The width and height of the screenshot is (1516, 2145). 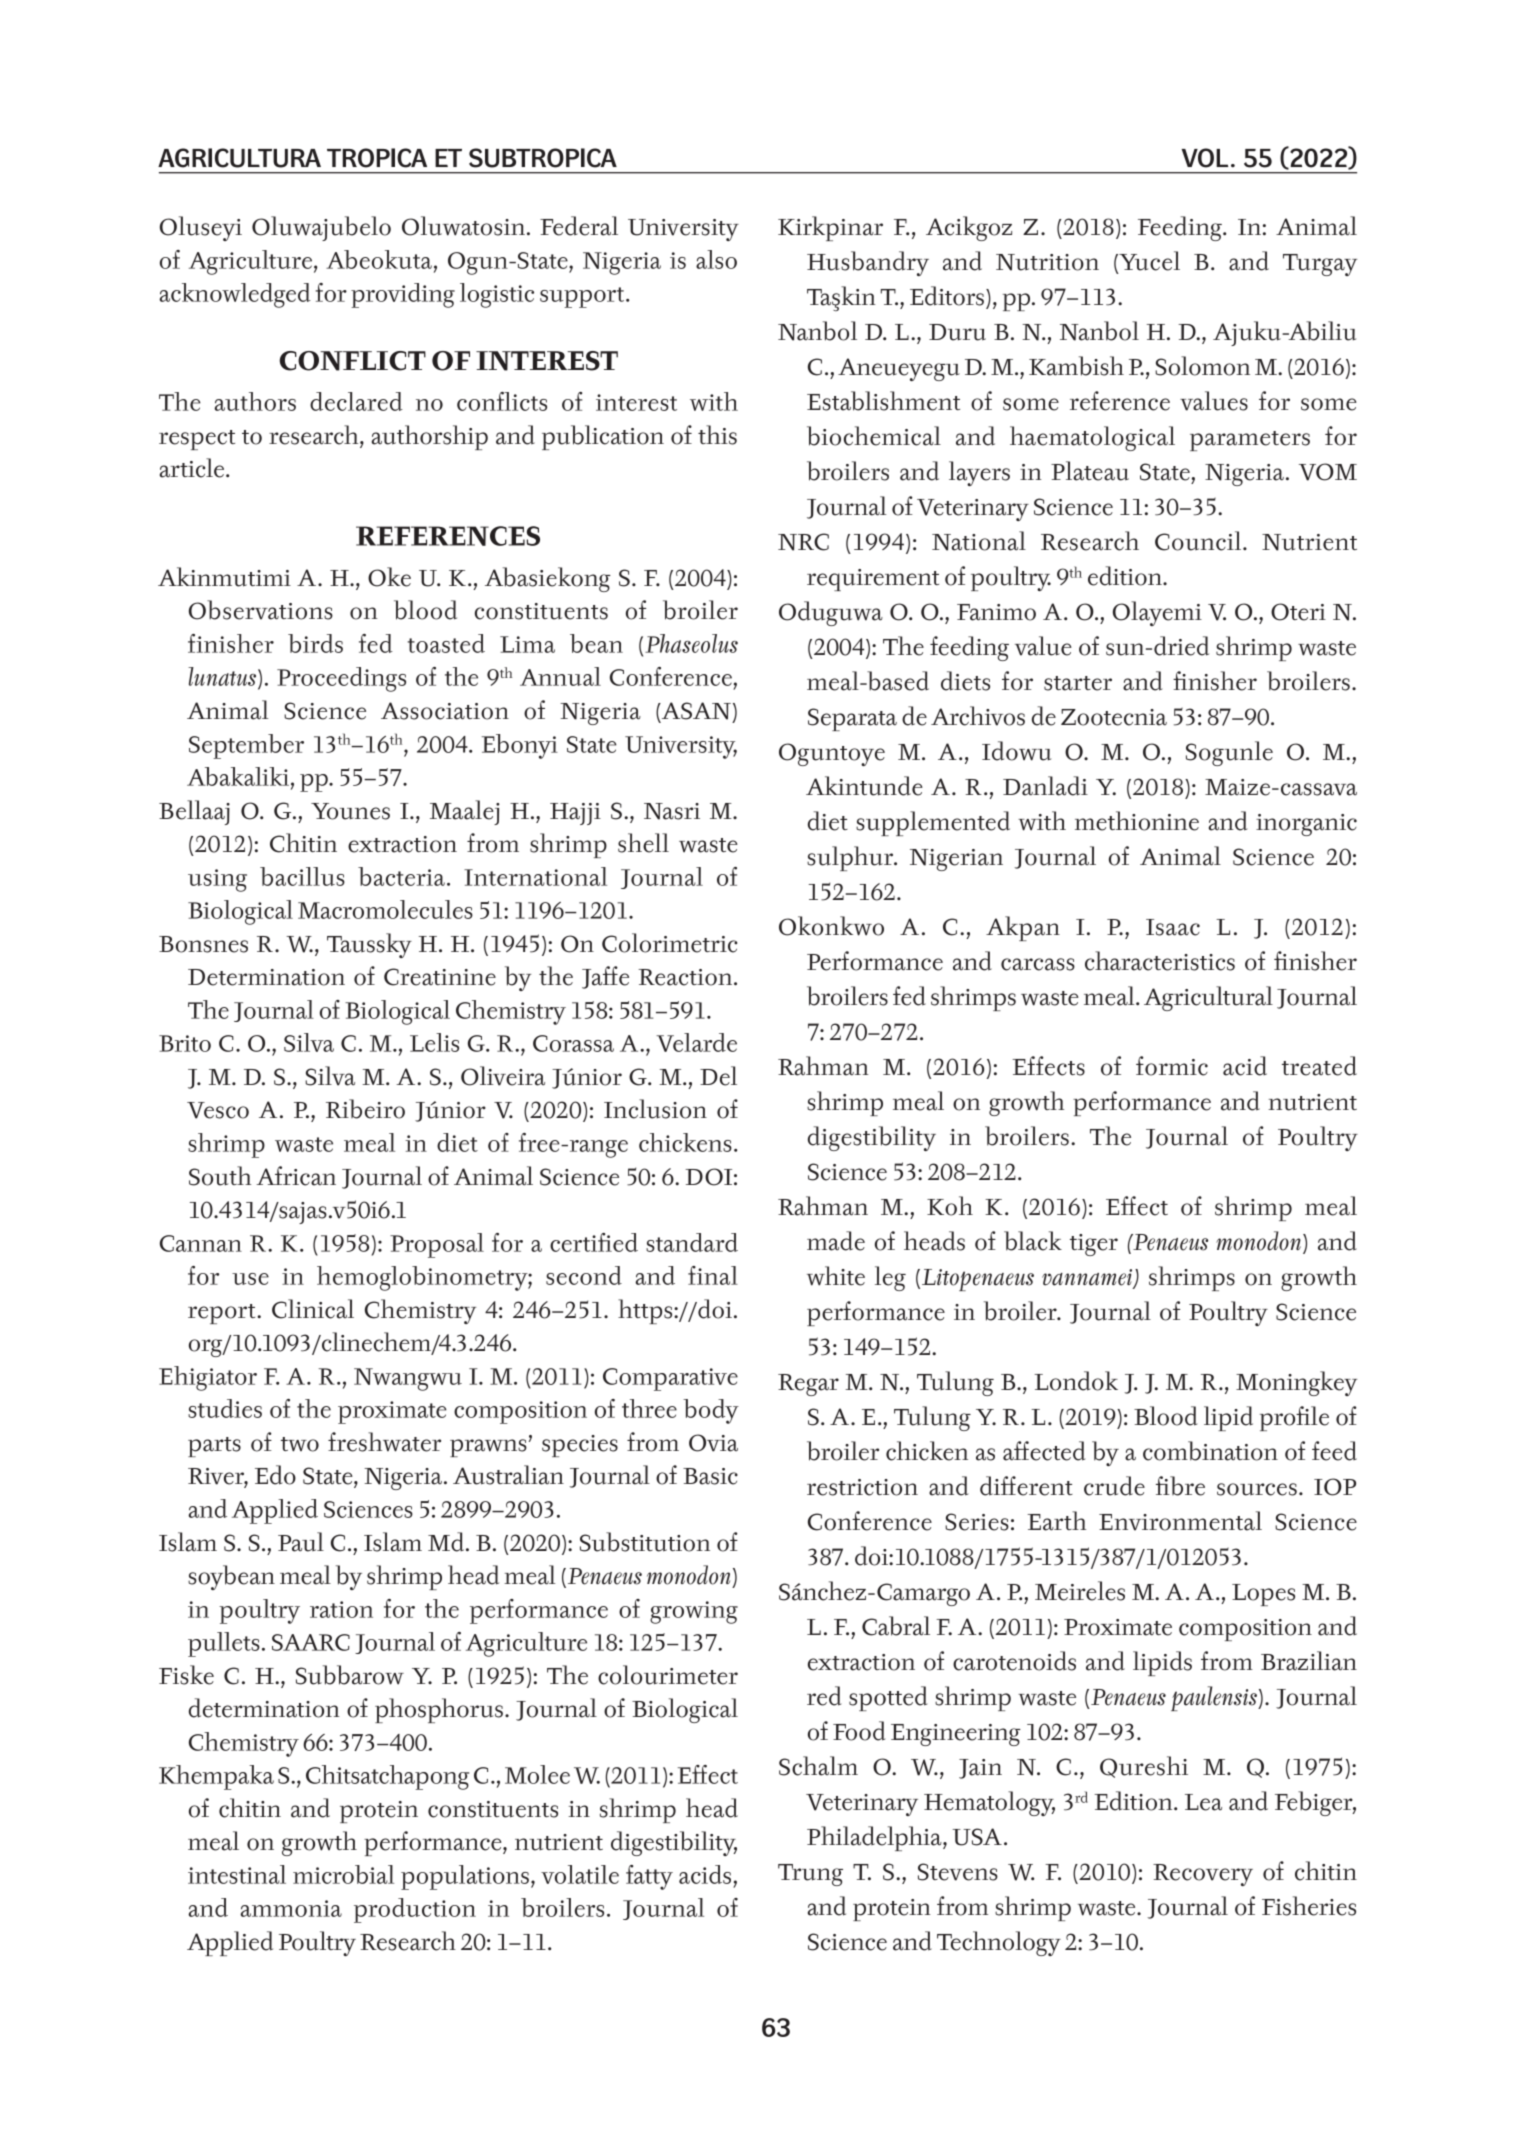 What do you see at coordinates (711, 1411) in the screenshot?
I see `body` at bounding box center [711, 1411].
